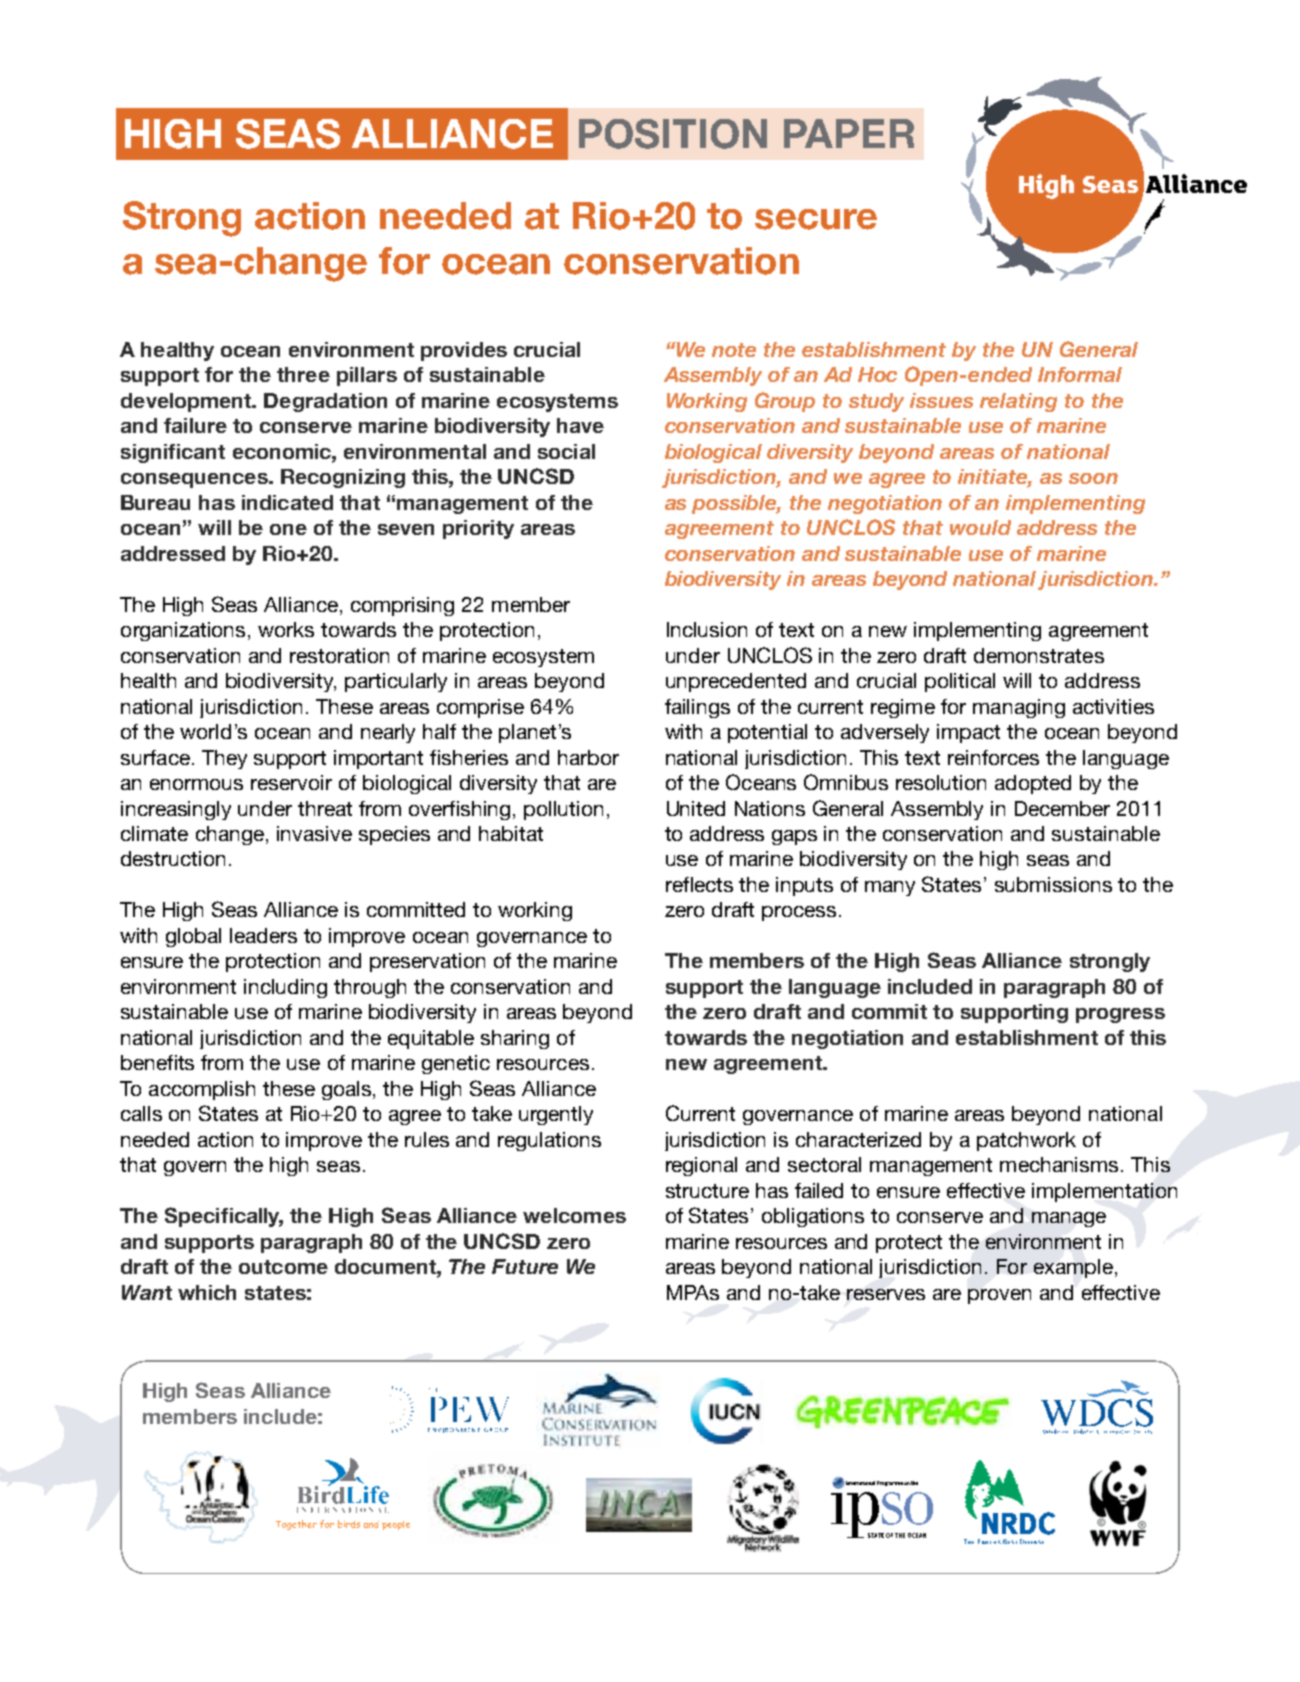 The width and height of the page is (1300, 1682). What do you see at coordinates (1053, 884) in the page?
I see `submissions` at bounding box center [1053, 884].
